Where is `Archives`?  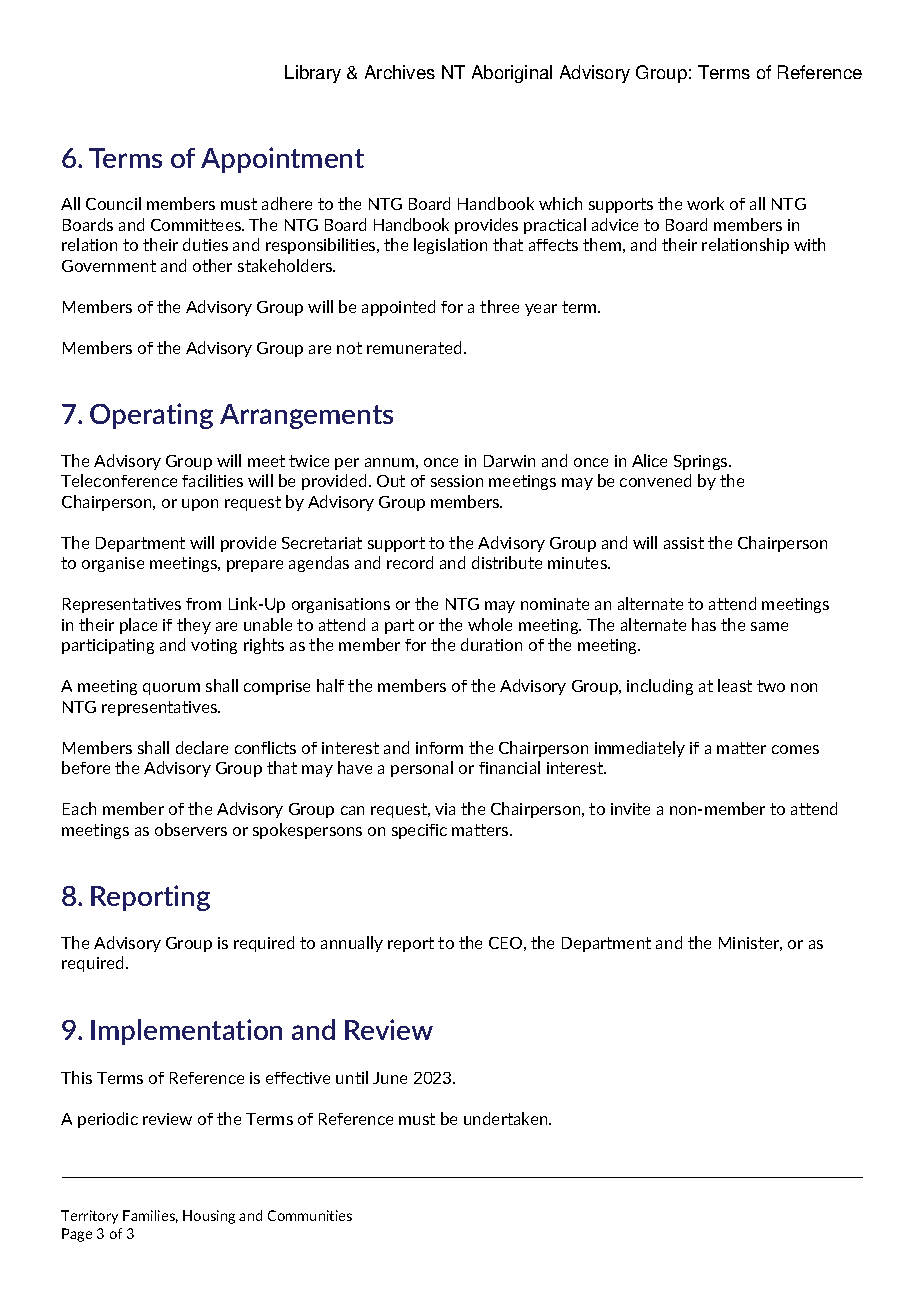 Archives is located at coordinates (400, 72).
